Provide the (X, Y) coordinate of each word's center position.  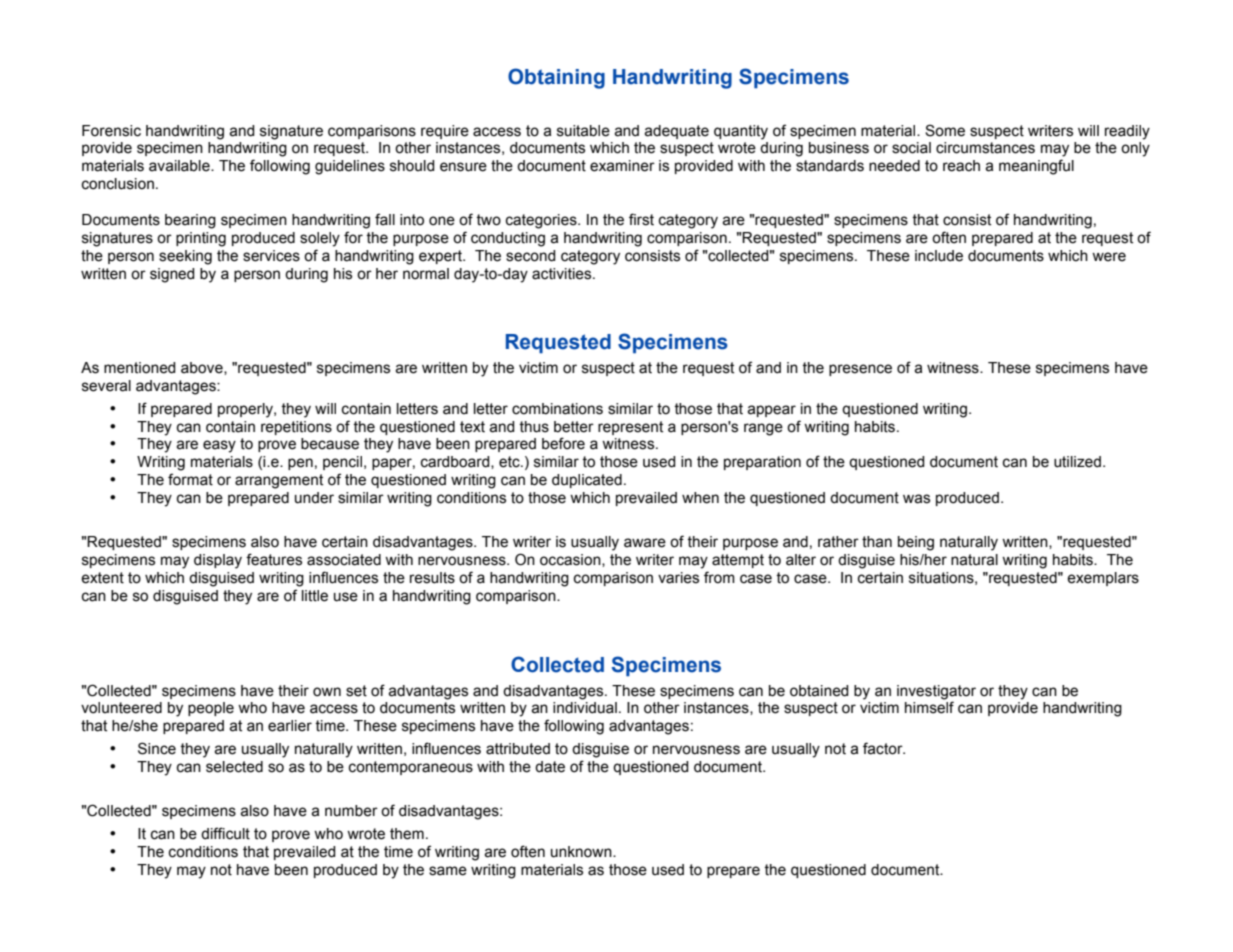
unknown (582, 852)
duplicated (587, 481)
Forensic (111, 131)
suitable (583, 131)
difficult (225, 833)
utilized (1077, 462)
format (190, 479)
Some (945, 130)
